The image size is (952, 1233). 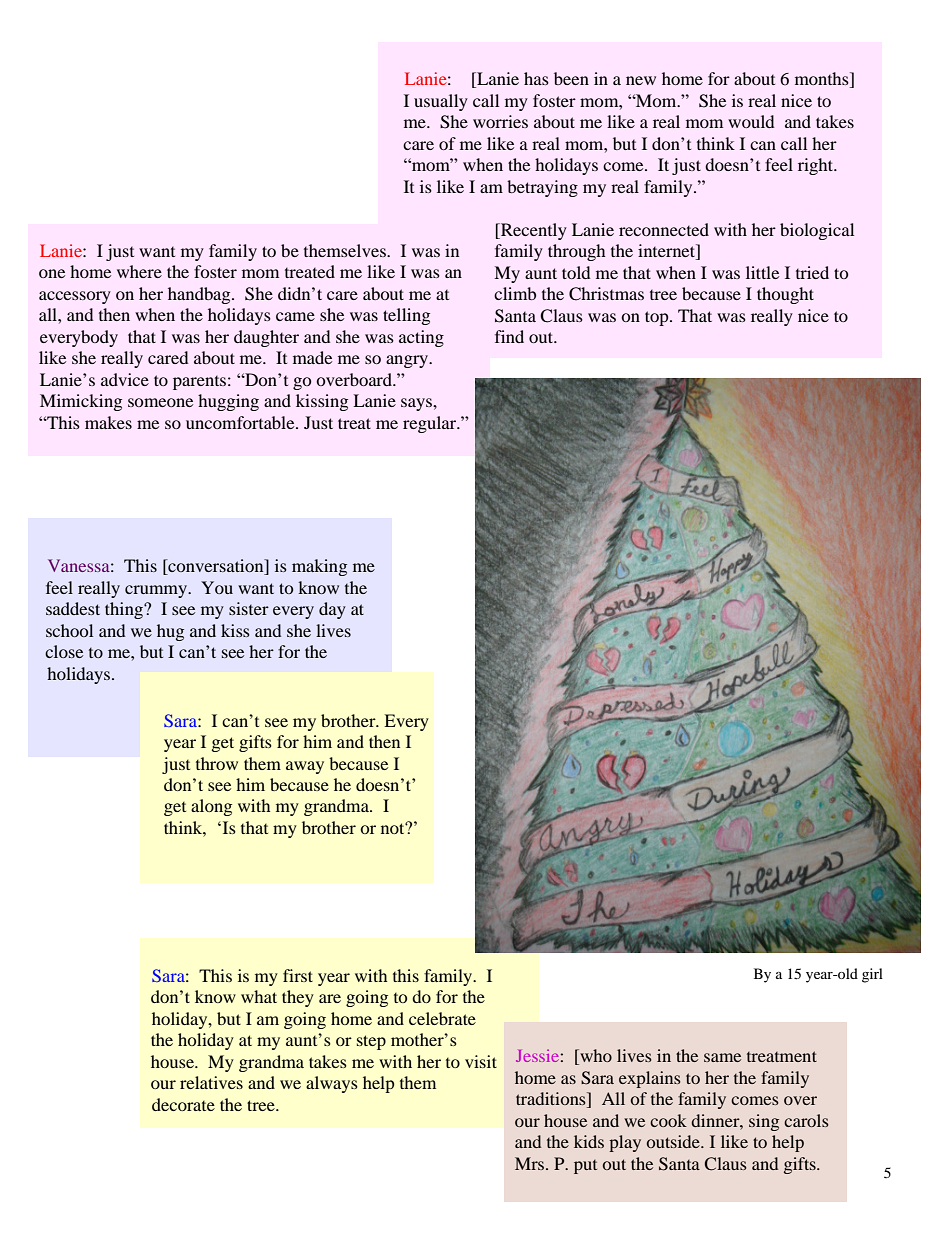 What do you see at coordinates (408, 361) in the screenshot?
I see `angry` at bounding box center [408, 361].
